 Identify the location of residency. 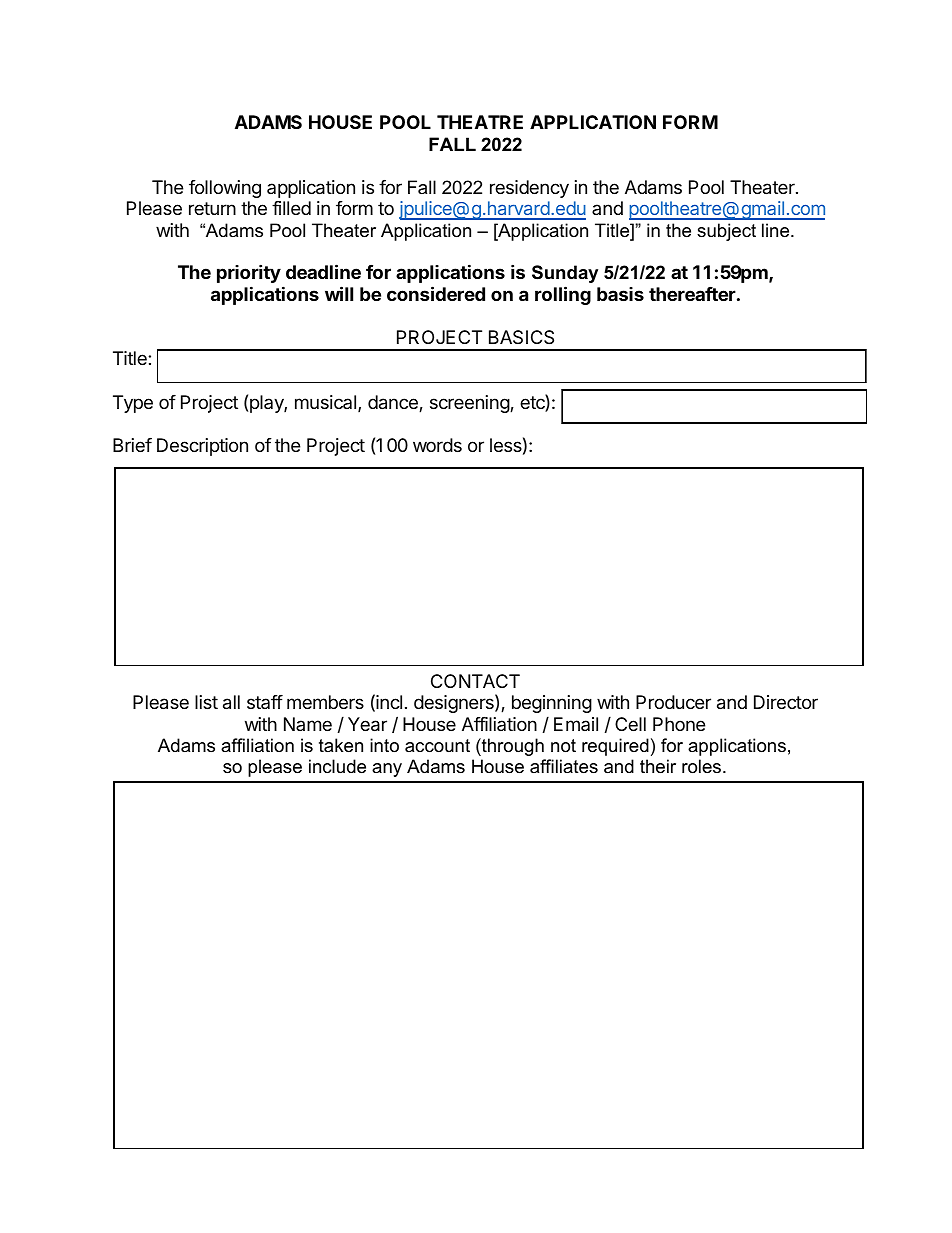
(529, 189).
